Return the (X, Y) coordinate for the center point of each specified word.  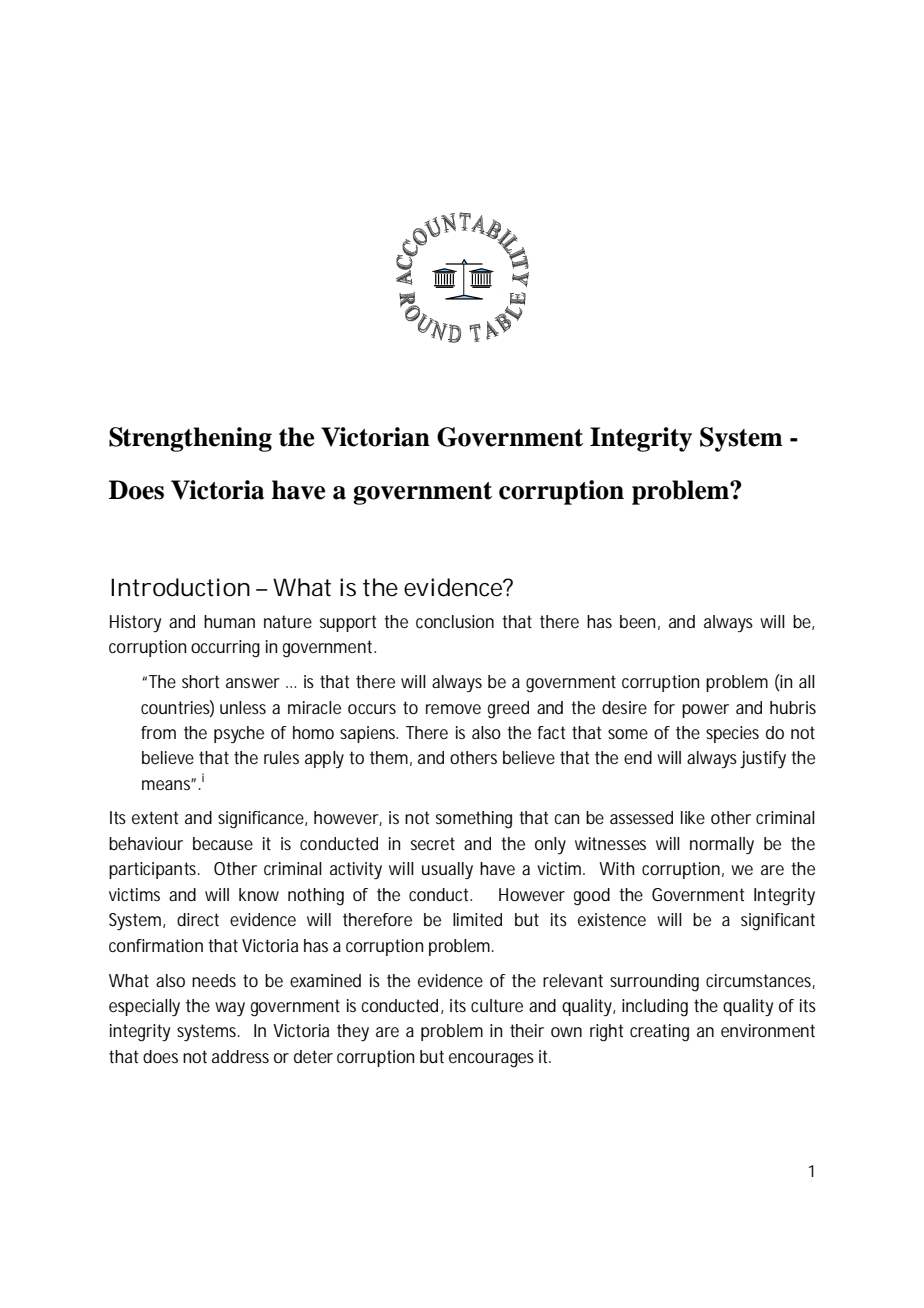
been (637, 621)
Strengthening (190, 439)
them (389, 757)
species (732, 734)
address (240, 1056)
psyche (239, 735)
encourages (491, 1060)
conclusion (455, 621)
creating (659, 1033)
